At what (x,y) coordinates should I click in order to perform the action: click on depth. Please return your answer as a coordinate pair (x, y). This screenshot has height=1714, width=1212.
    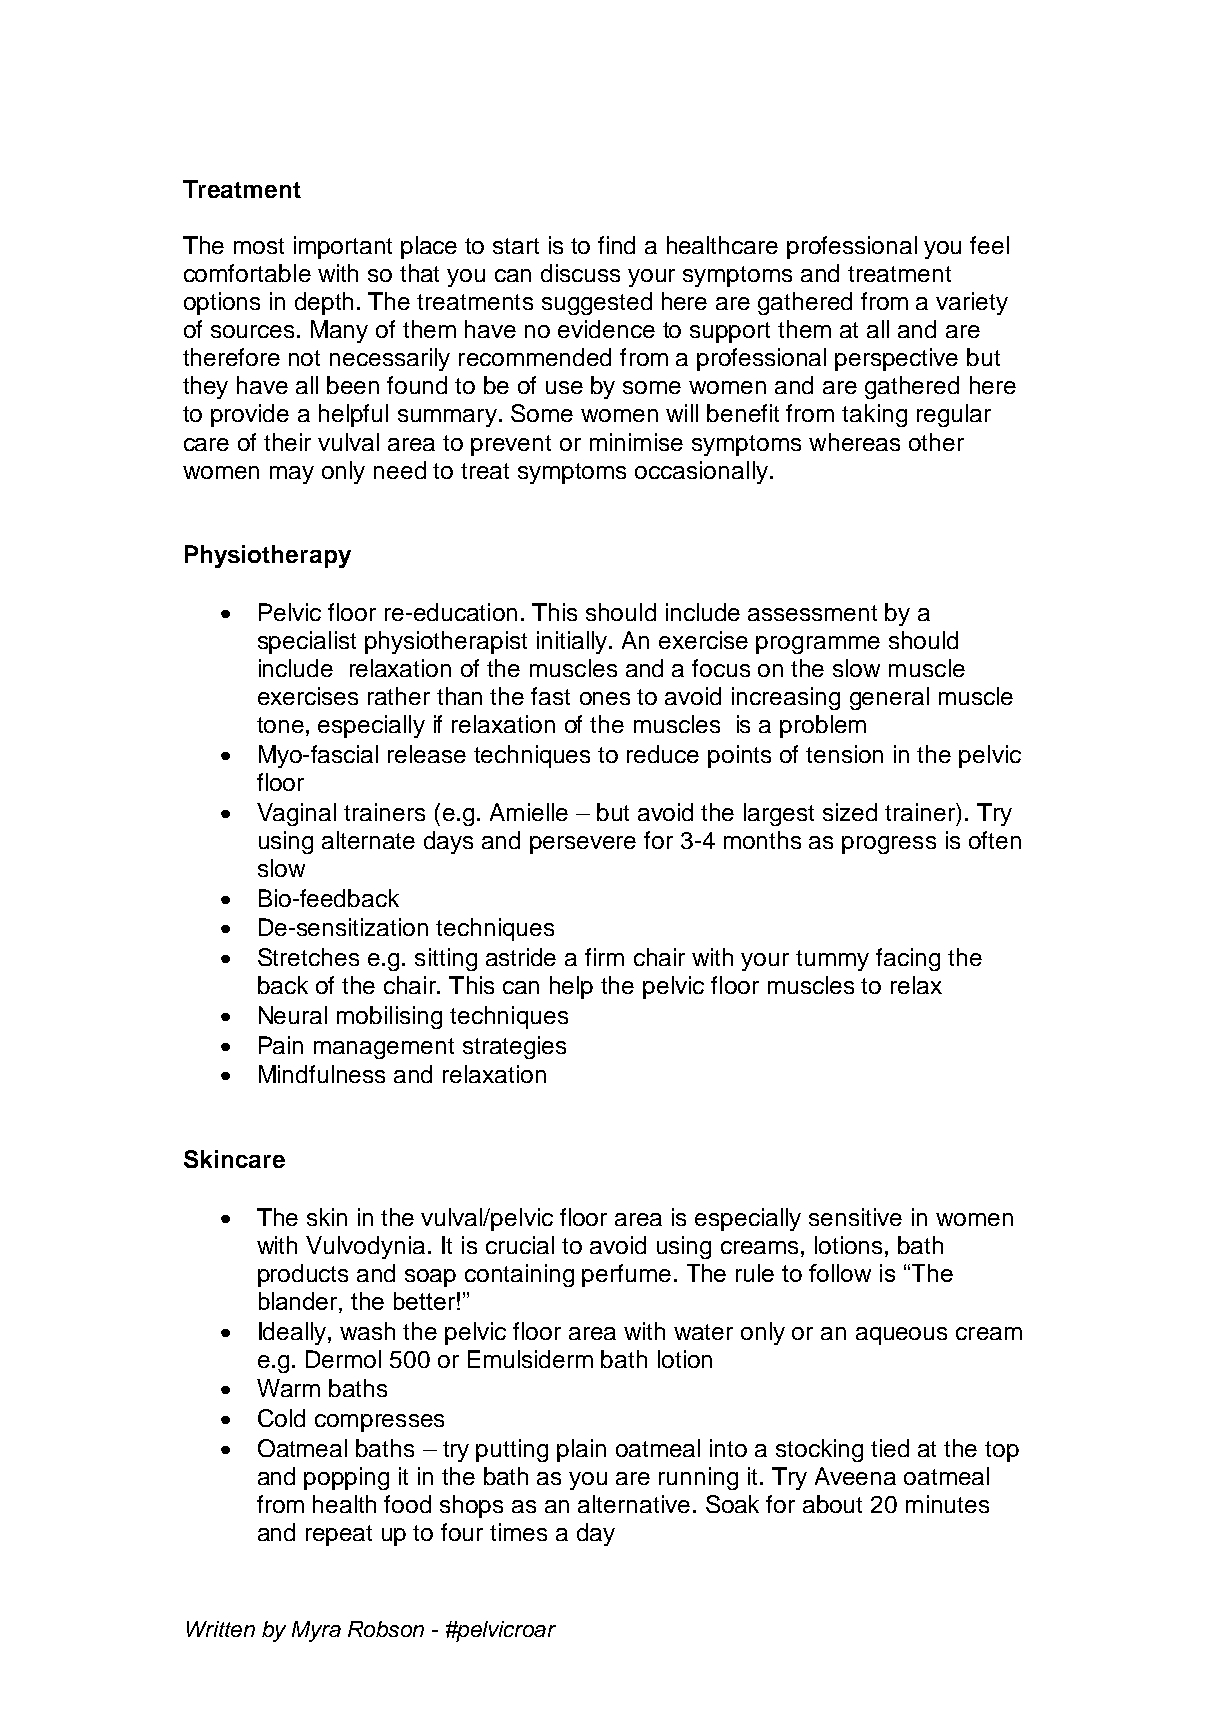
    Looking at the image, I should click on (324, 303).
